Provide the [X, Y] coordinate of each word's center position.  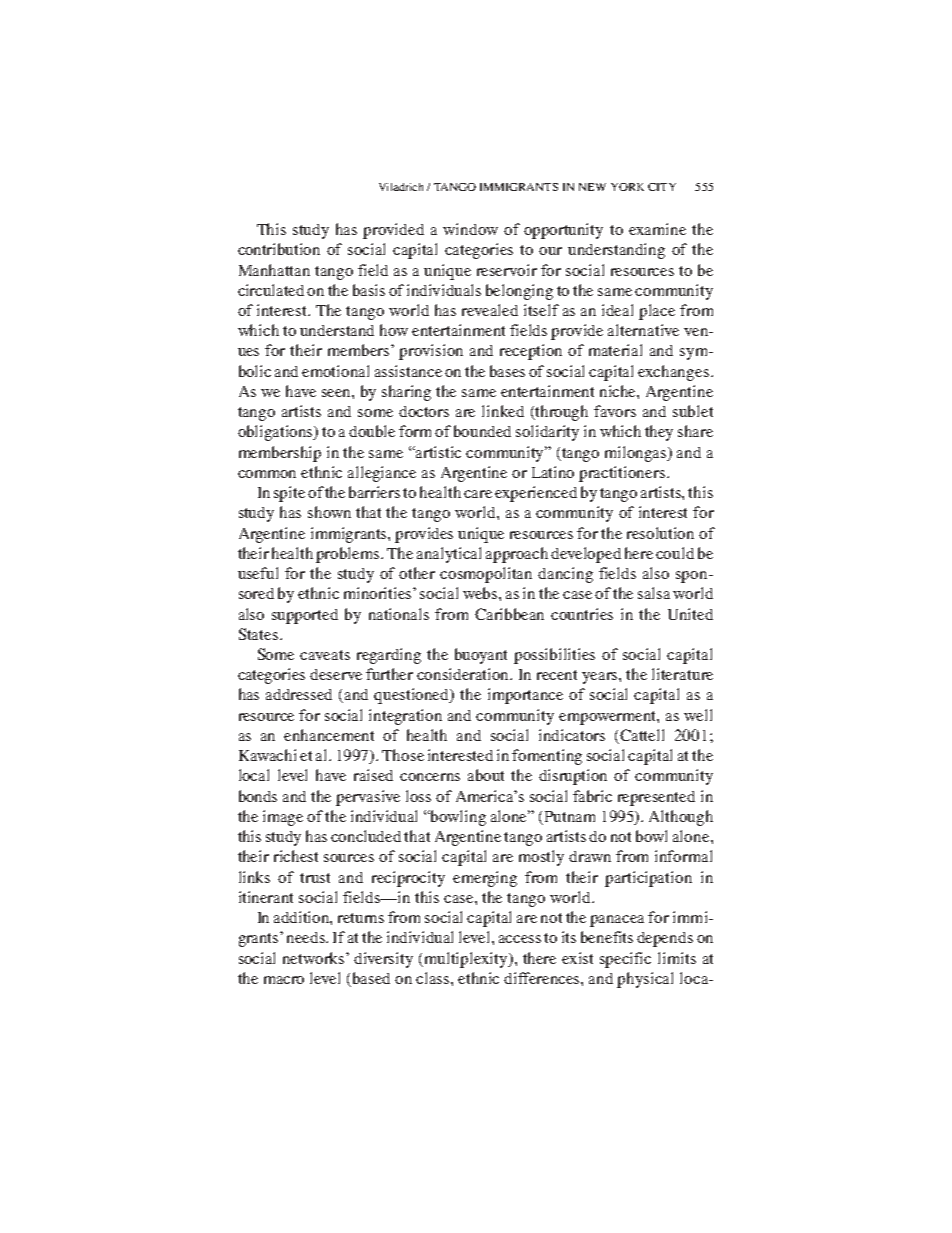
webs [481, 593]
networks [315, 958]
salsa [654, 593]
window [470, 229]
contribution [279, 249]
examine [657, 229]
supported [305, 616]
